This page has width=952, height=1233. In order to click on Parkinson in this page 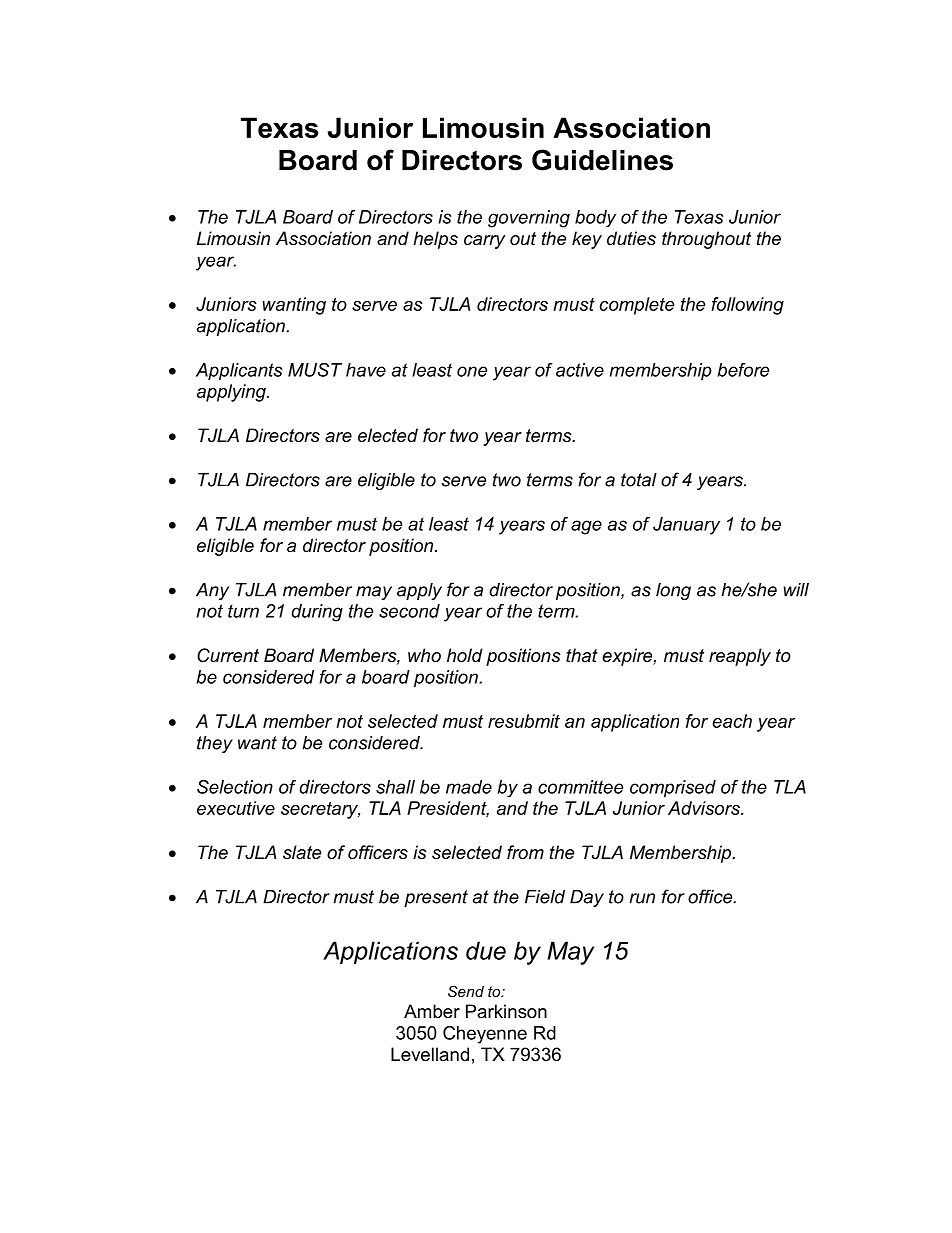, I will do `click(506, 1011)`.
